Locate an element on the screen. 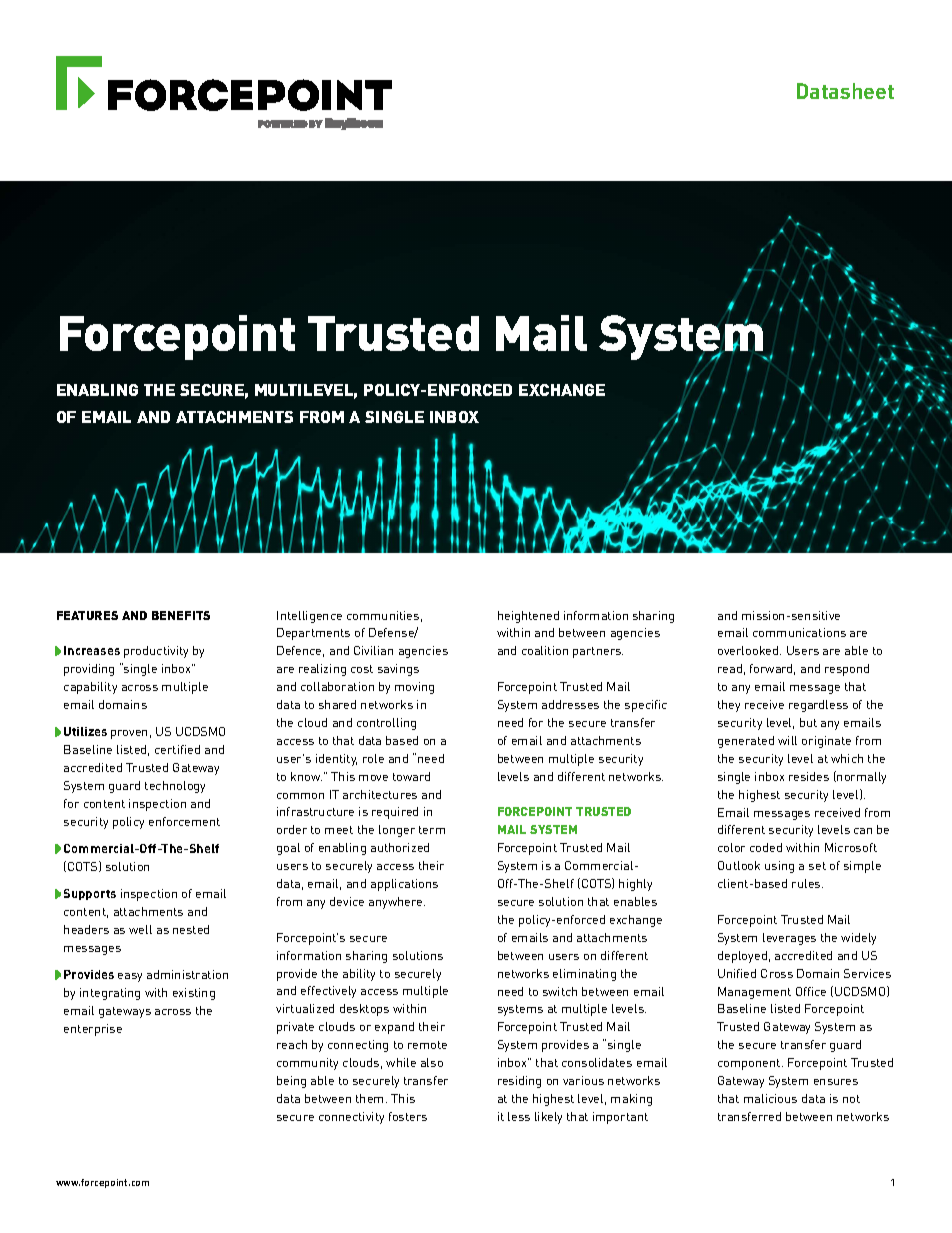 The width and height of the screenshot is (952, 1233). eliminating is located at coordinates (584, 975).
